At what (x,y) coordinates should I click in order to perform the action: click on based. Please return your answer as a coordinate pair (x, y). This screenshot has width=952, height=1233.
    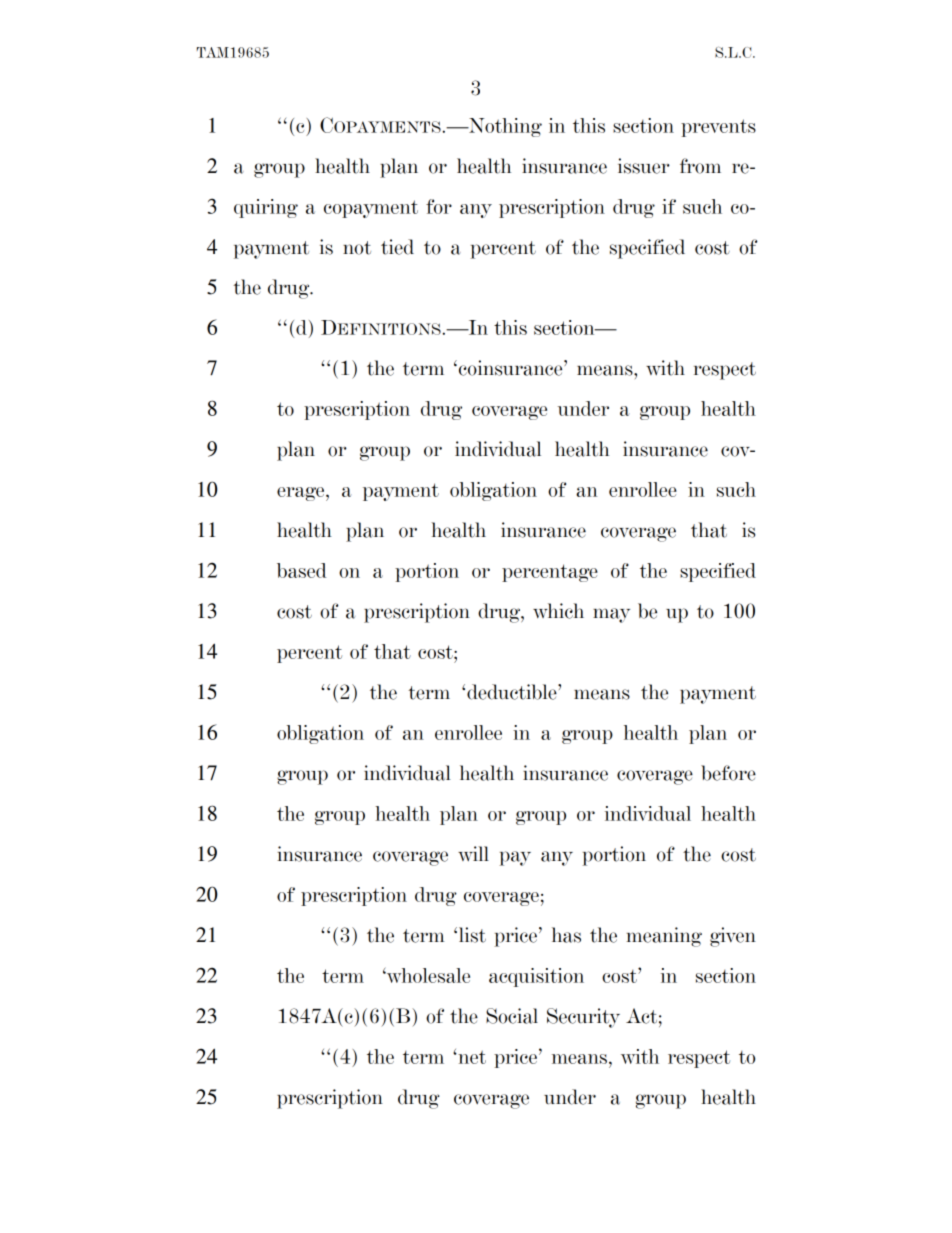
    Looking at the image, I should click on (301, 570).
